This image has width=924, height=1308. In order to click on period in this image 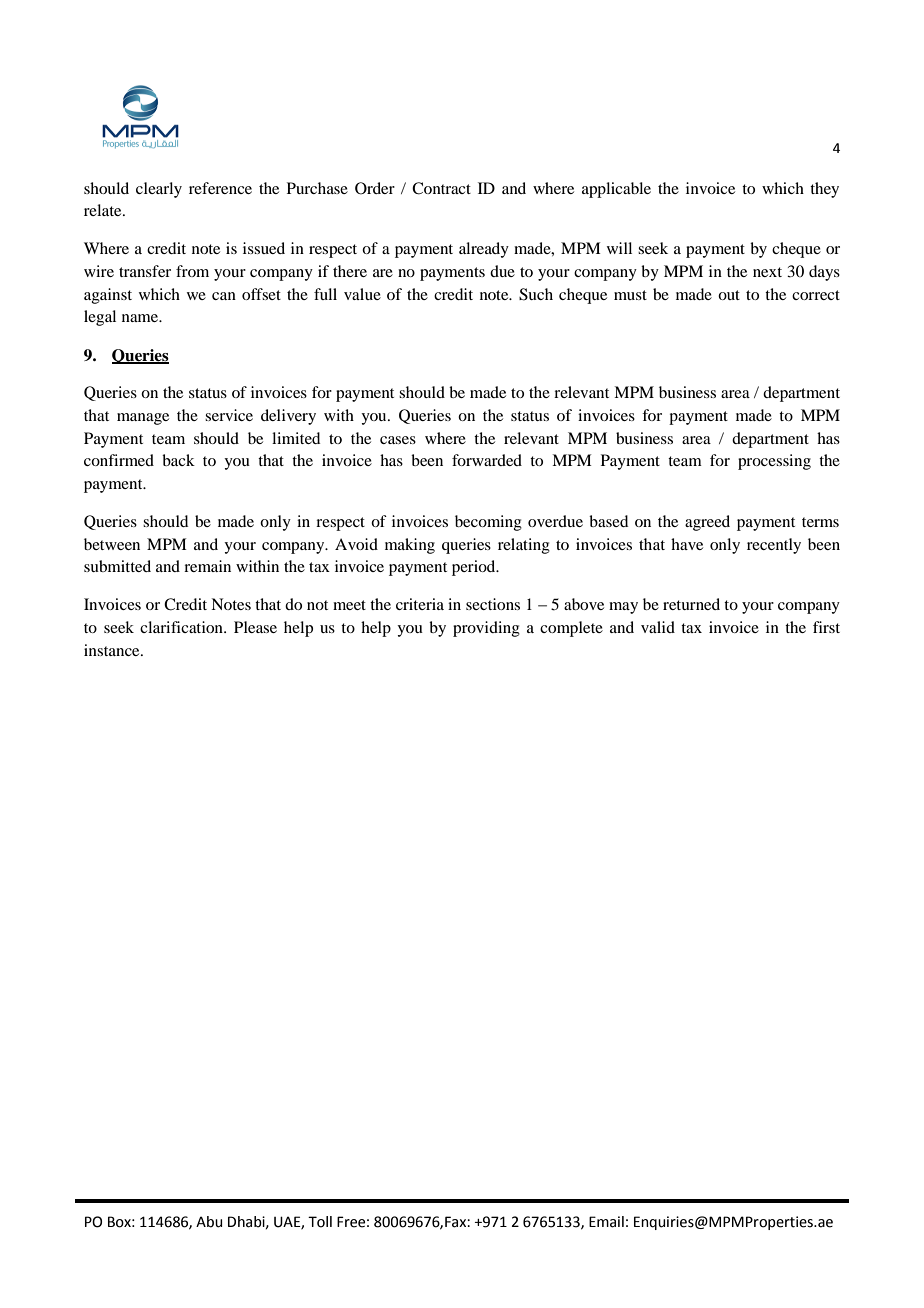, I will do `click(475, 568)`.
